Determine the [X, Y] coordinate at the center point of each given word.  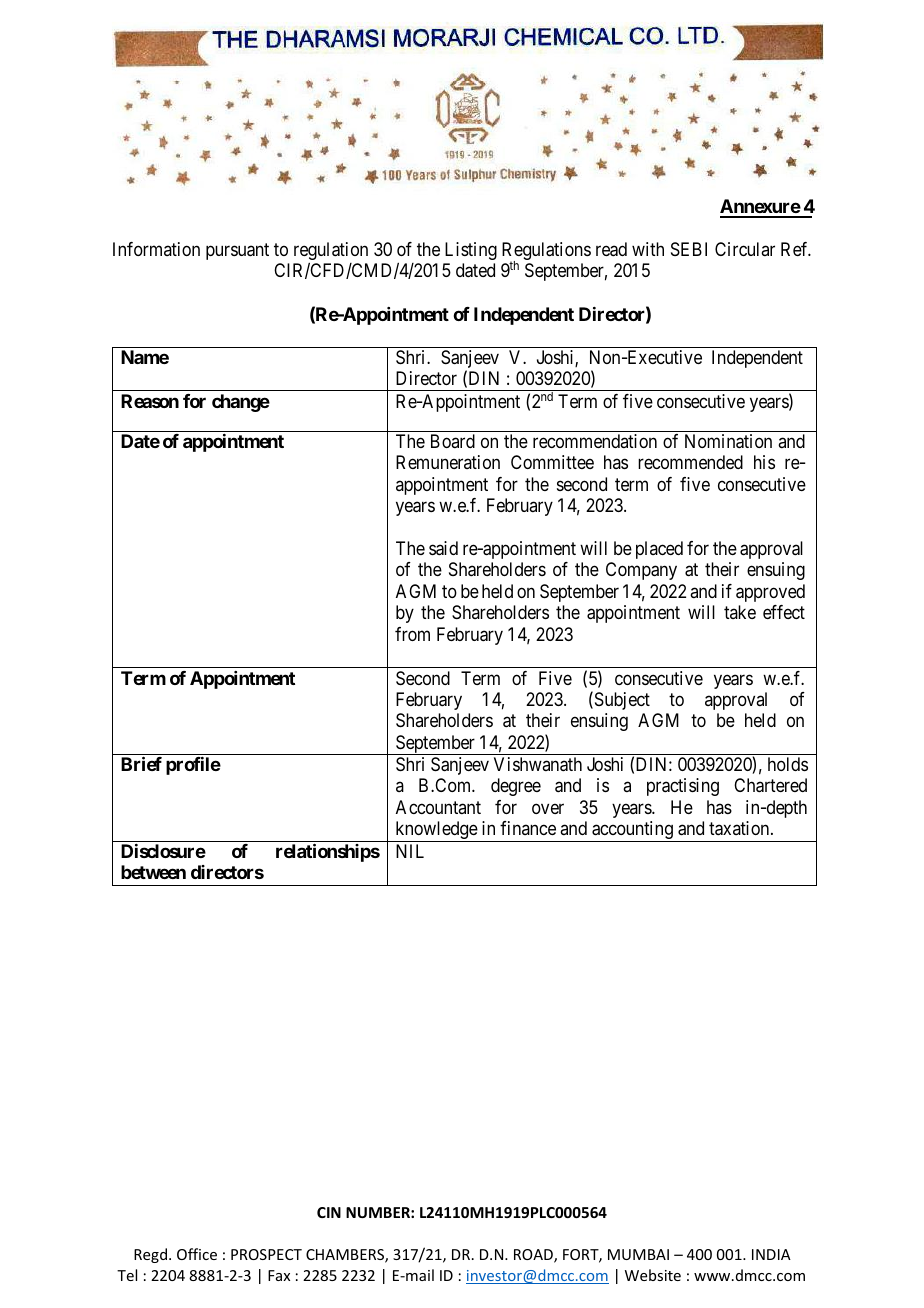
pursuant [237, 251]
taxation [740, 828]
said [443, 548]
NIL [410, 851]
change [241, 403]
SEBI [689, 249]
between [153, 872]
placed [659, 550]
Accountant [438, 807]
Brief [141, 764]
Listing [471, 251]
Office [197, 1254]
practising [683, 787]
